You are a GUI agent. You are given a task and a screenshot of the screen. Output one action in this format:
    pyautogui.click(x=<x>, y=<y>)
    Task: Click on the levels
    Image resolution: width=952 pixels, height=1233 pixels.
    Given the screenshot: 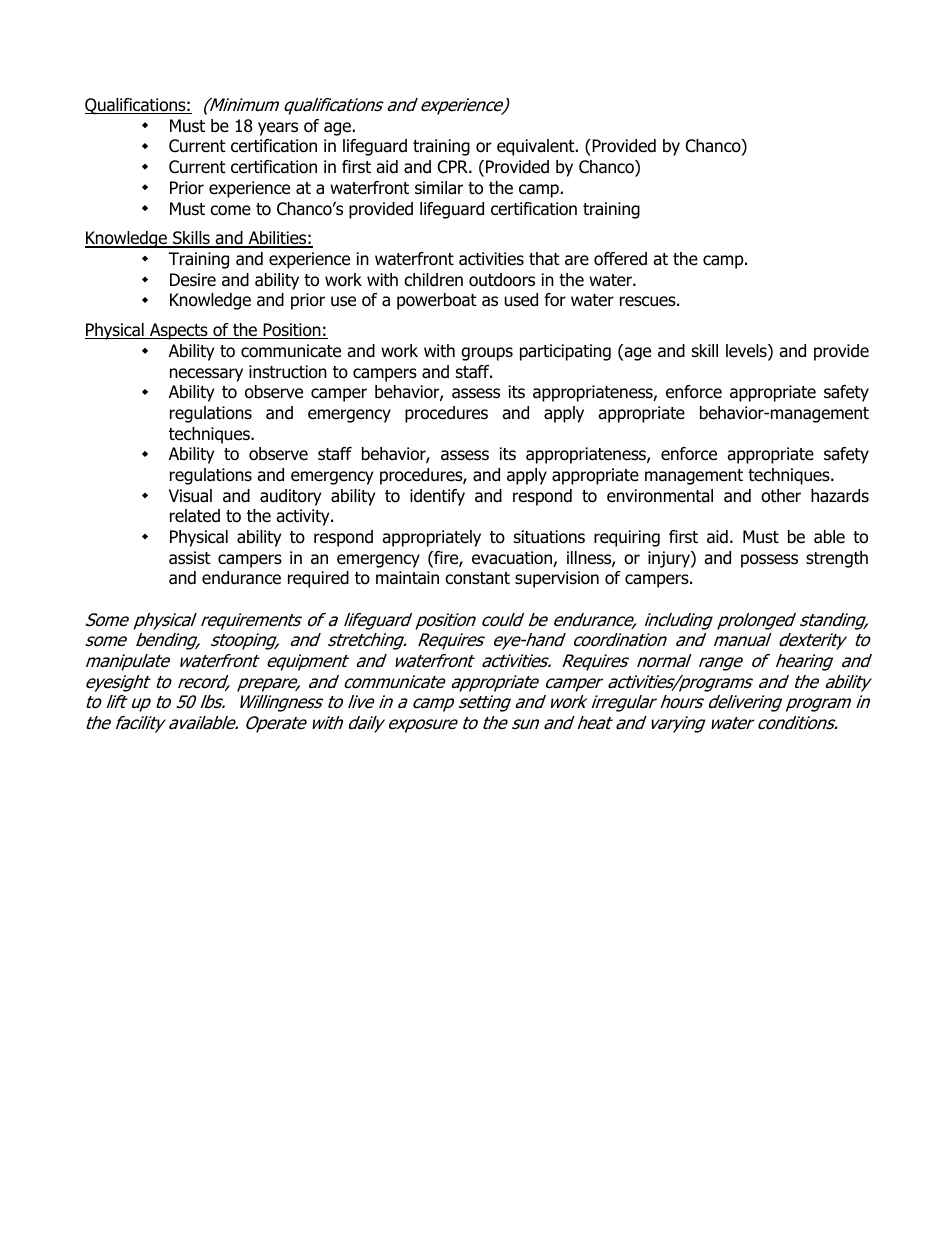 What is the action you would take?
    pyautogui.click(x=747, y=352)
